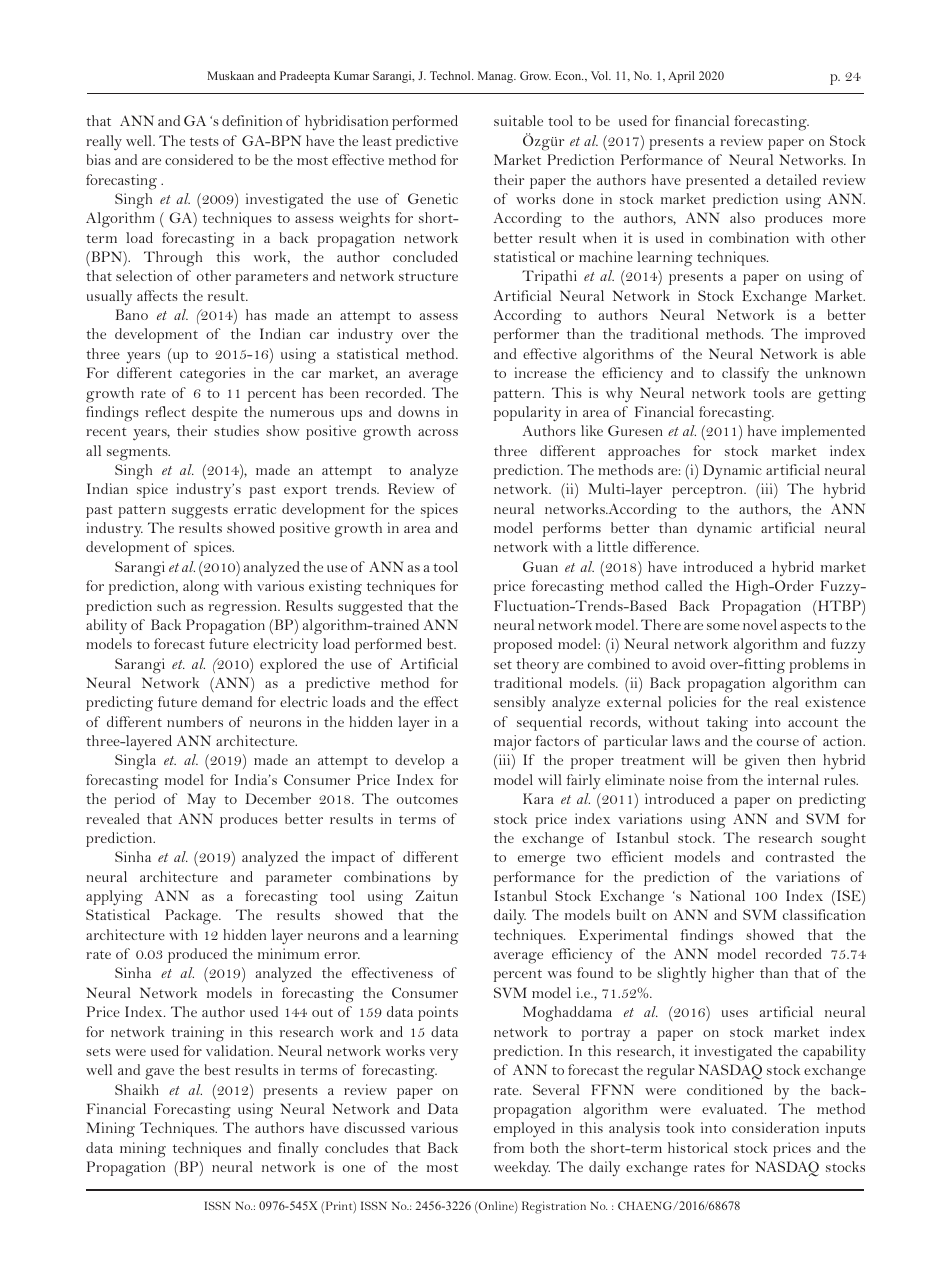 This screenshot has width=952, height=1278. Describe the element at coordinates (681, 77) in the screenshot. I see `April` at that location.
